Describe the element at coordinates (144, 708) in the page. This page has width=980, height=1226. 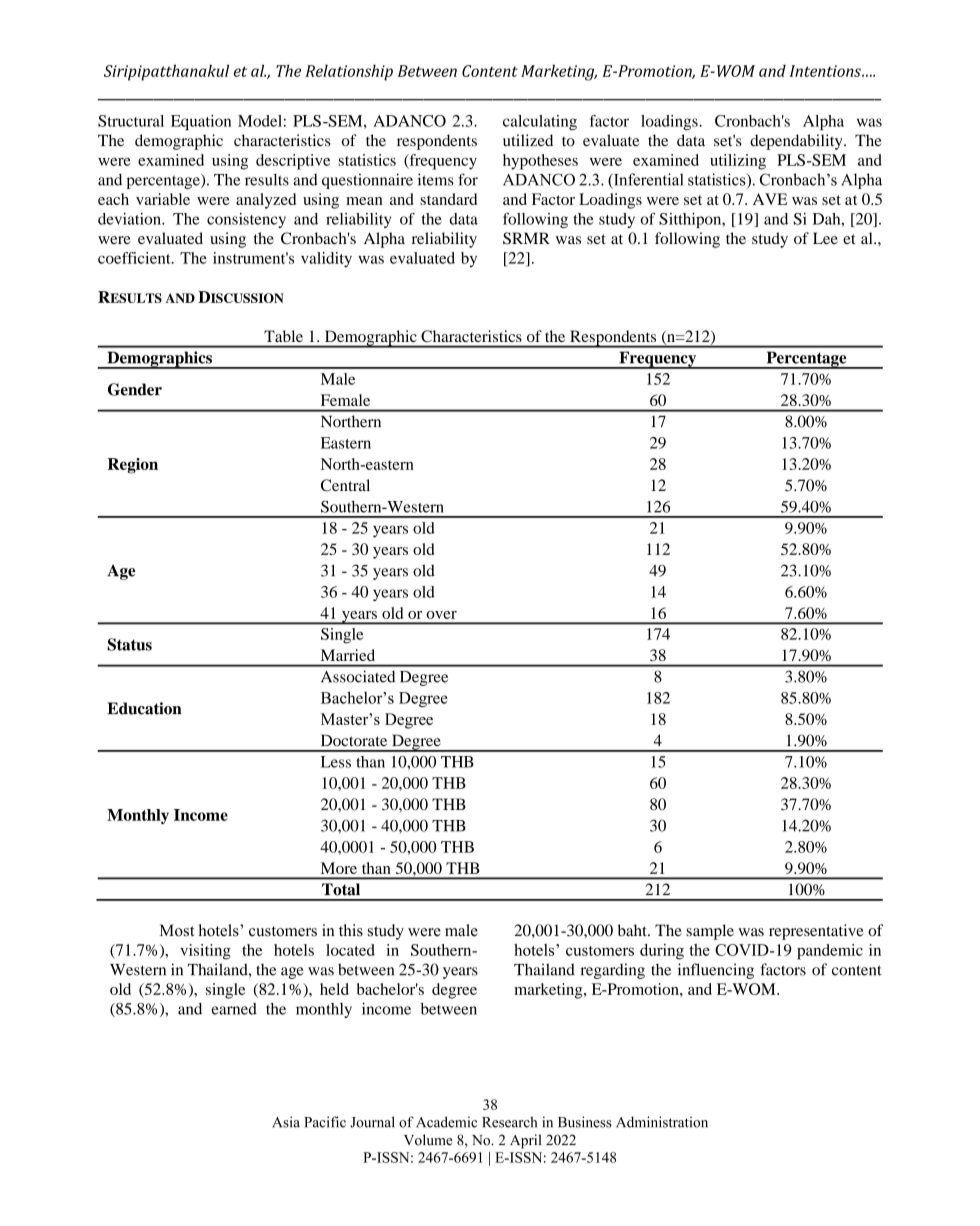
I see `Education` at that location.
